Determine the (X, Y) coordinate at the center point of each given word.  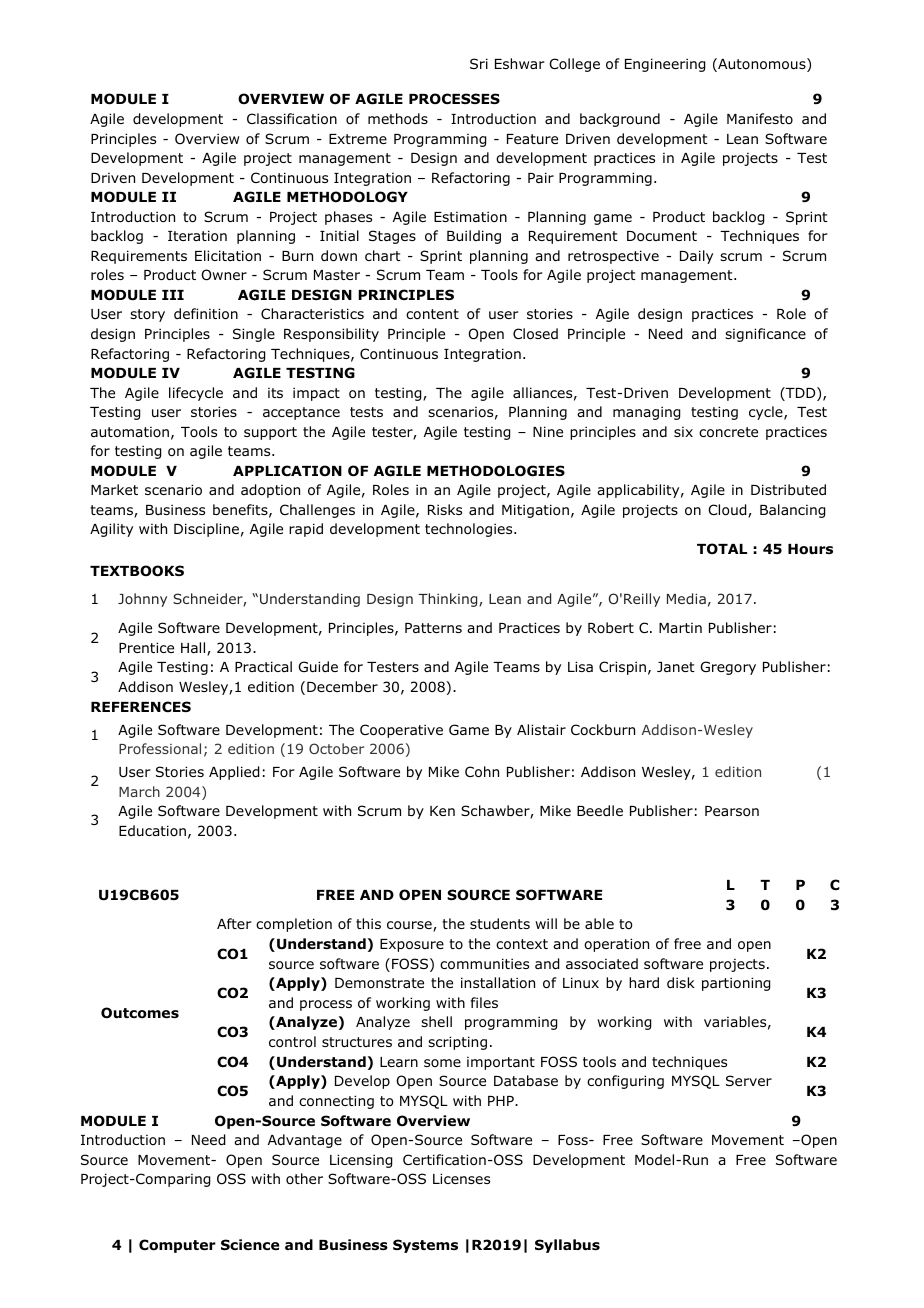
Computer (177, 1246)
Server (749, 1080)
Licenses (461, 1178)
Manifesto (760, 118)
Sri (479, 63)
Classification (292, 119)
